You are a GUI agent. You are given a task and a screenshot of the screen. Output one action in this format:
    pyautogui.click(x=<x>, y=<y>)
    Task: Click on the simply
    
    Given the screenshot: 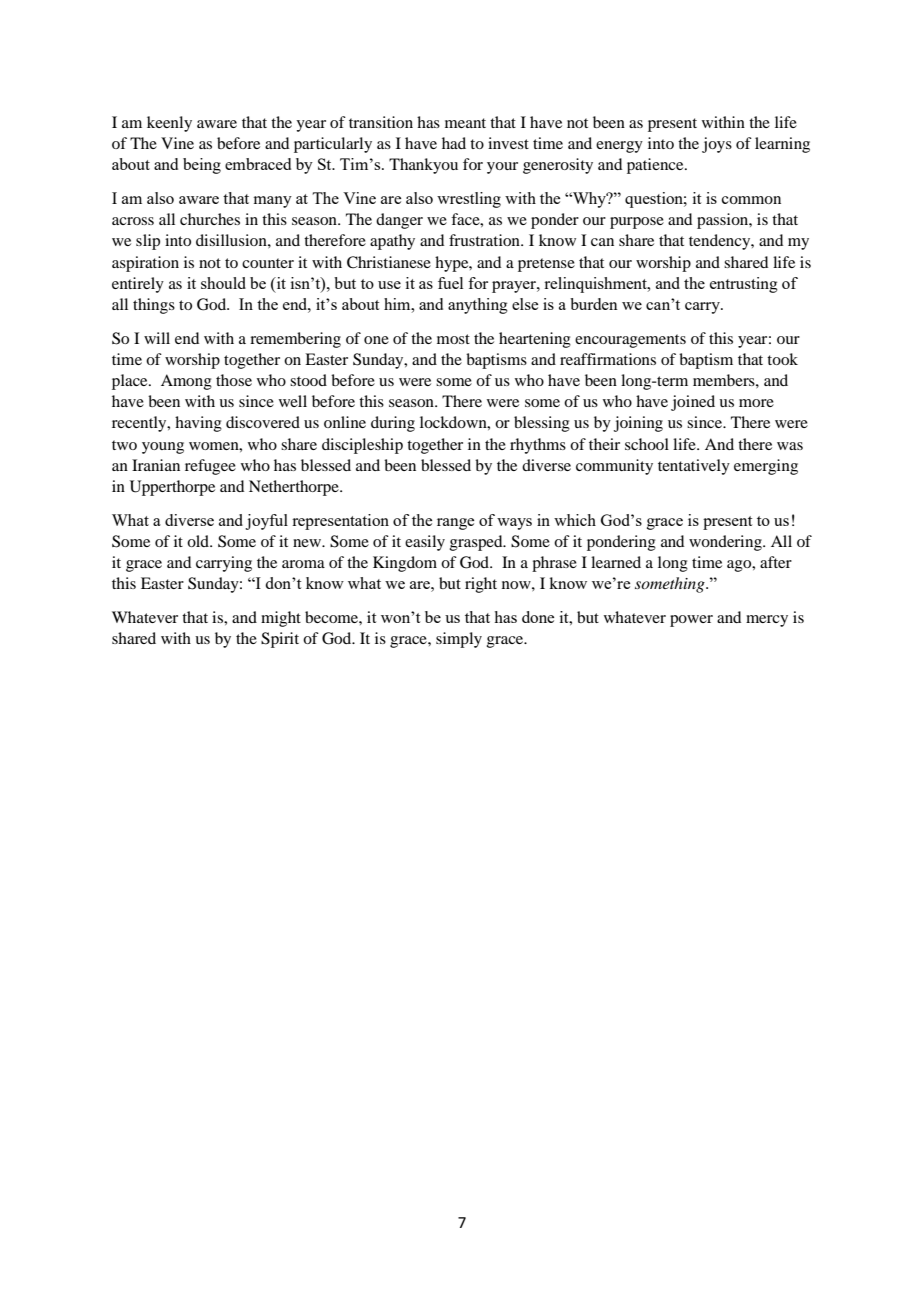 What is the action you would take?
    pyautogui.click(x=459, y=640)
